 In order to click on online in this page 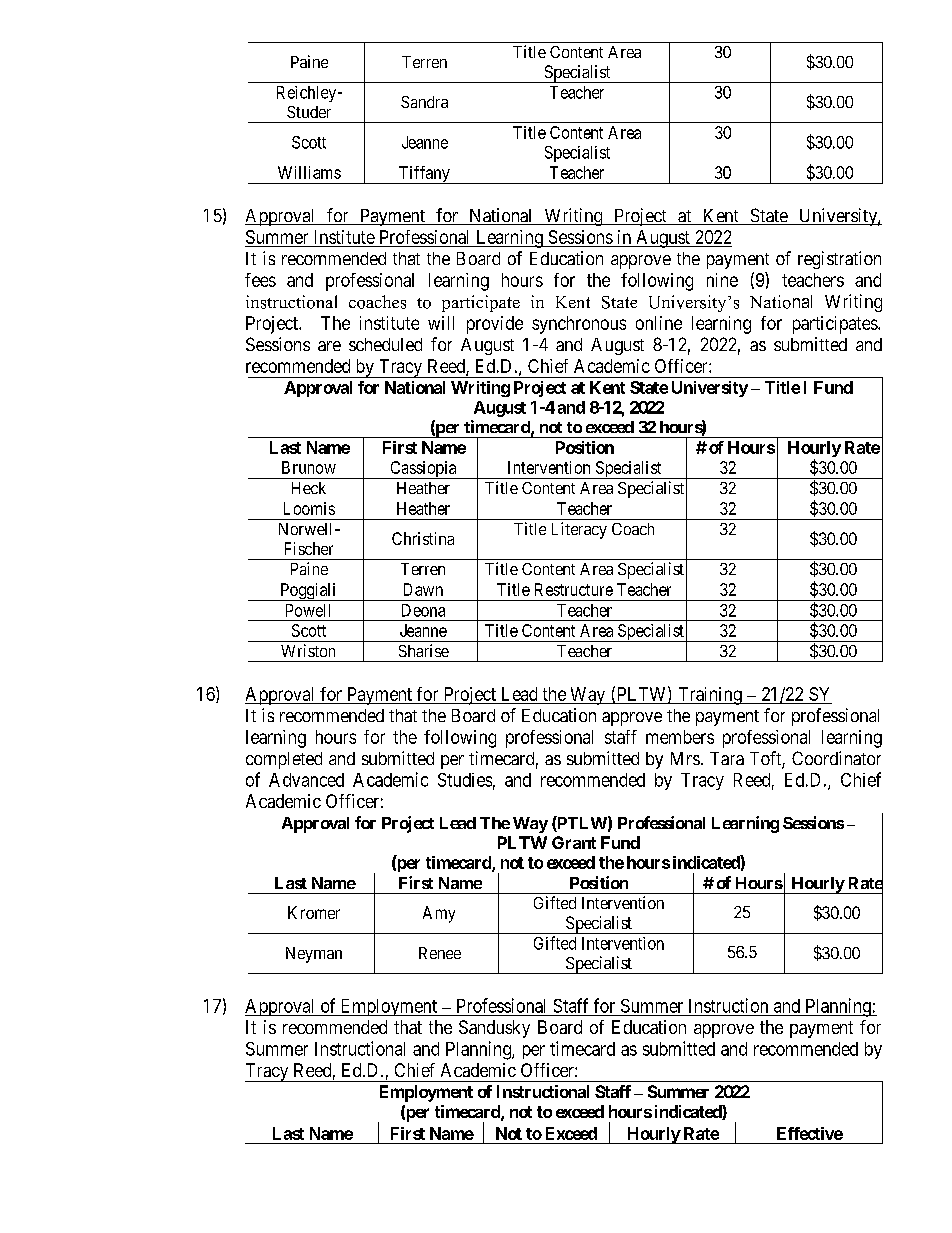, I will do `click(659, 323)`.
